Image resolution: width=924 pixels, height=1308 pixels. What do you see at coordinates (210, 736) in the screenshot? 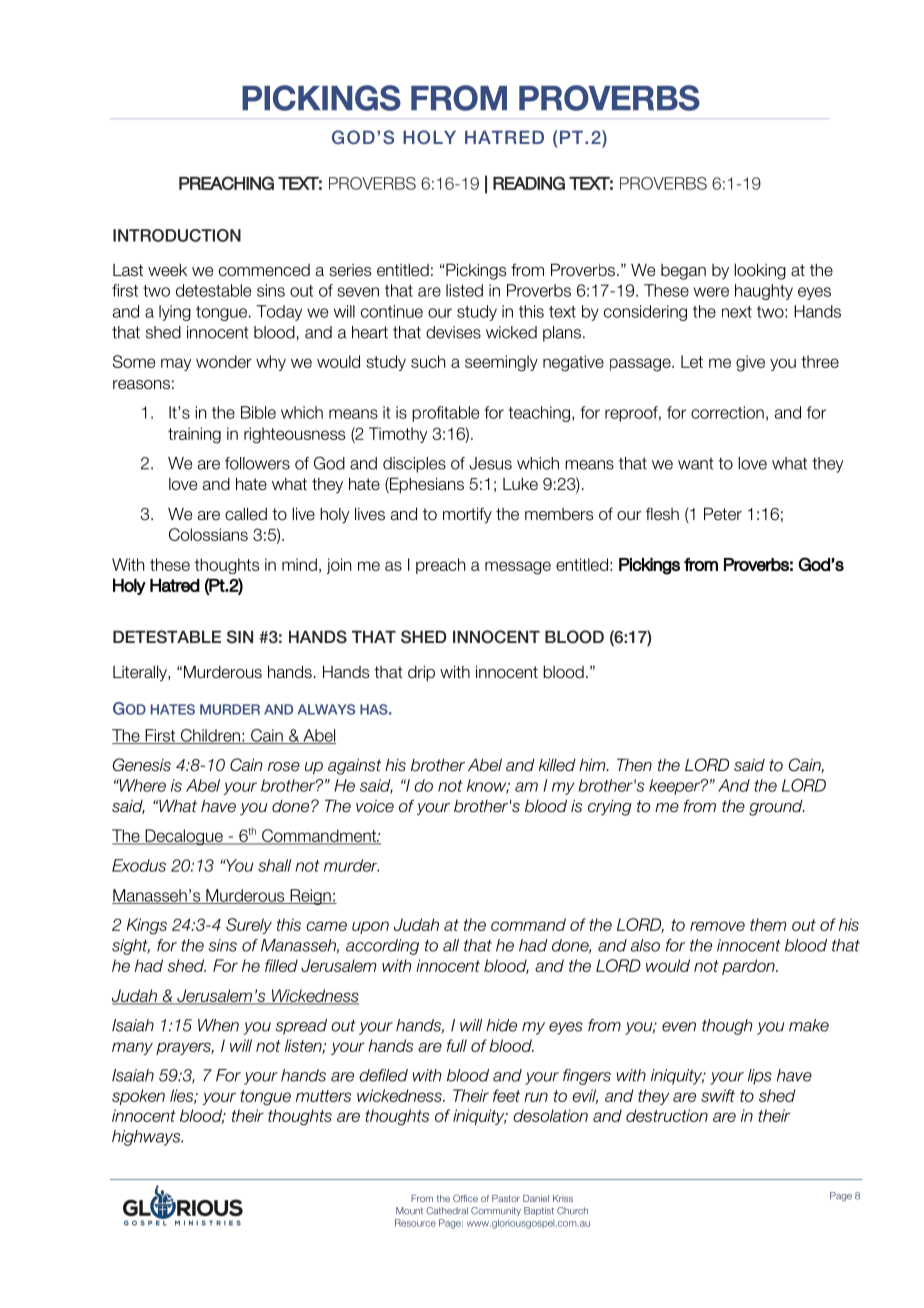
I see `Children` at bounding box center [210, 736].
